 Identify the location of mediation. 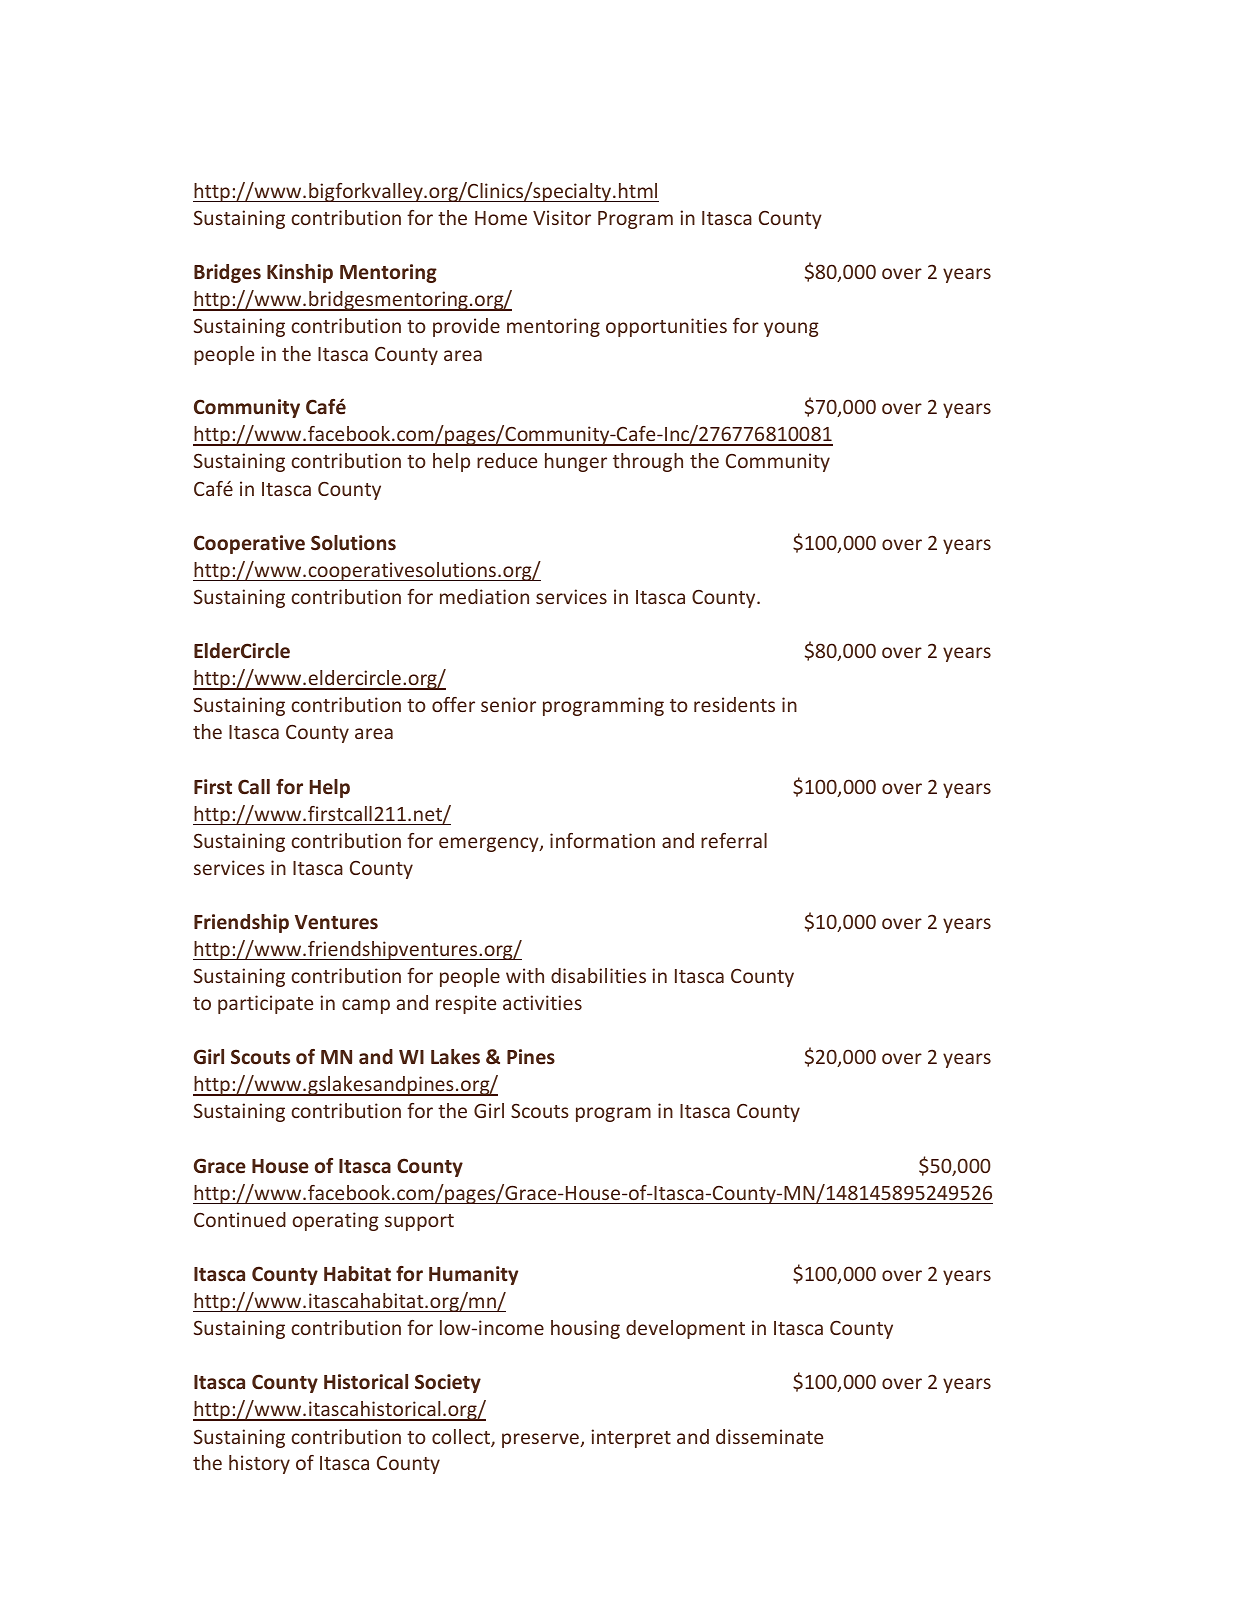
(484, 596).
